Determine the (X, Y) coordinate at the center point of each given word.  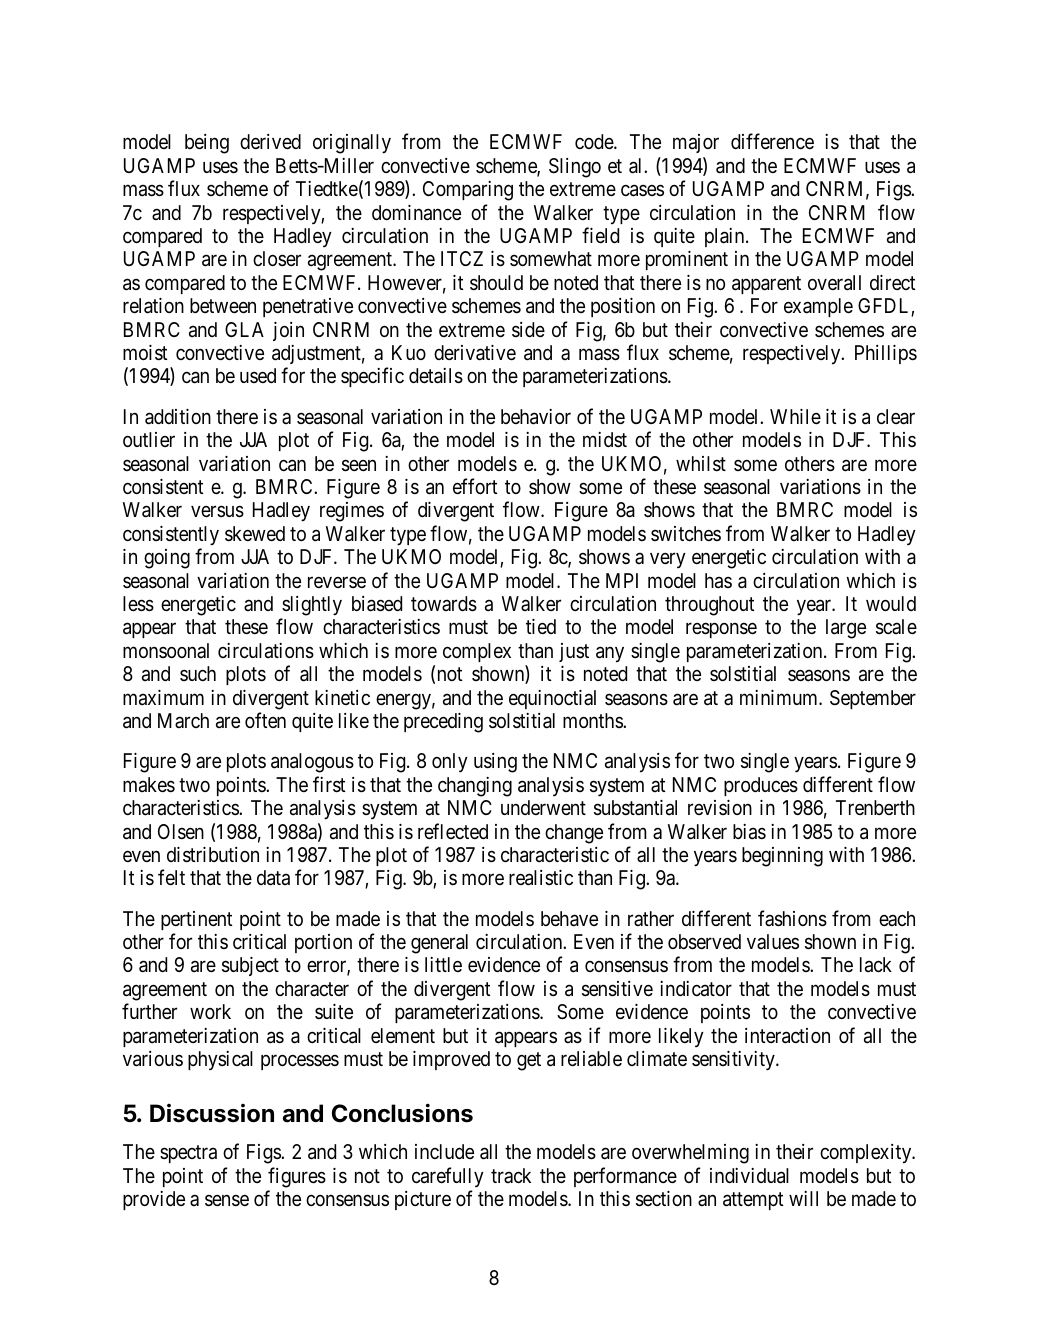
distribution (213, 855)
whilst (701, 464)
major (696, 143)
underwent (543, 807)
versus (217, 512)
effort (475, 486)
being (207, 144)
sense (227, 1201)
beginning (782, 857)
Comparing (468, 191)
